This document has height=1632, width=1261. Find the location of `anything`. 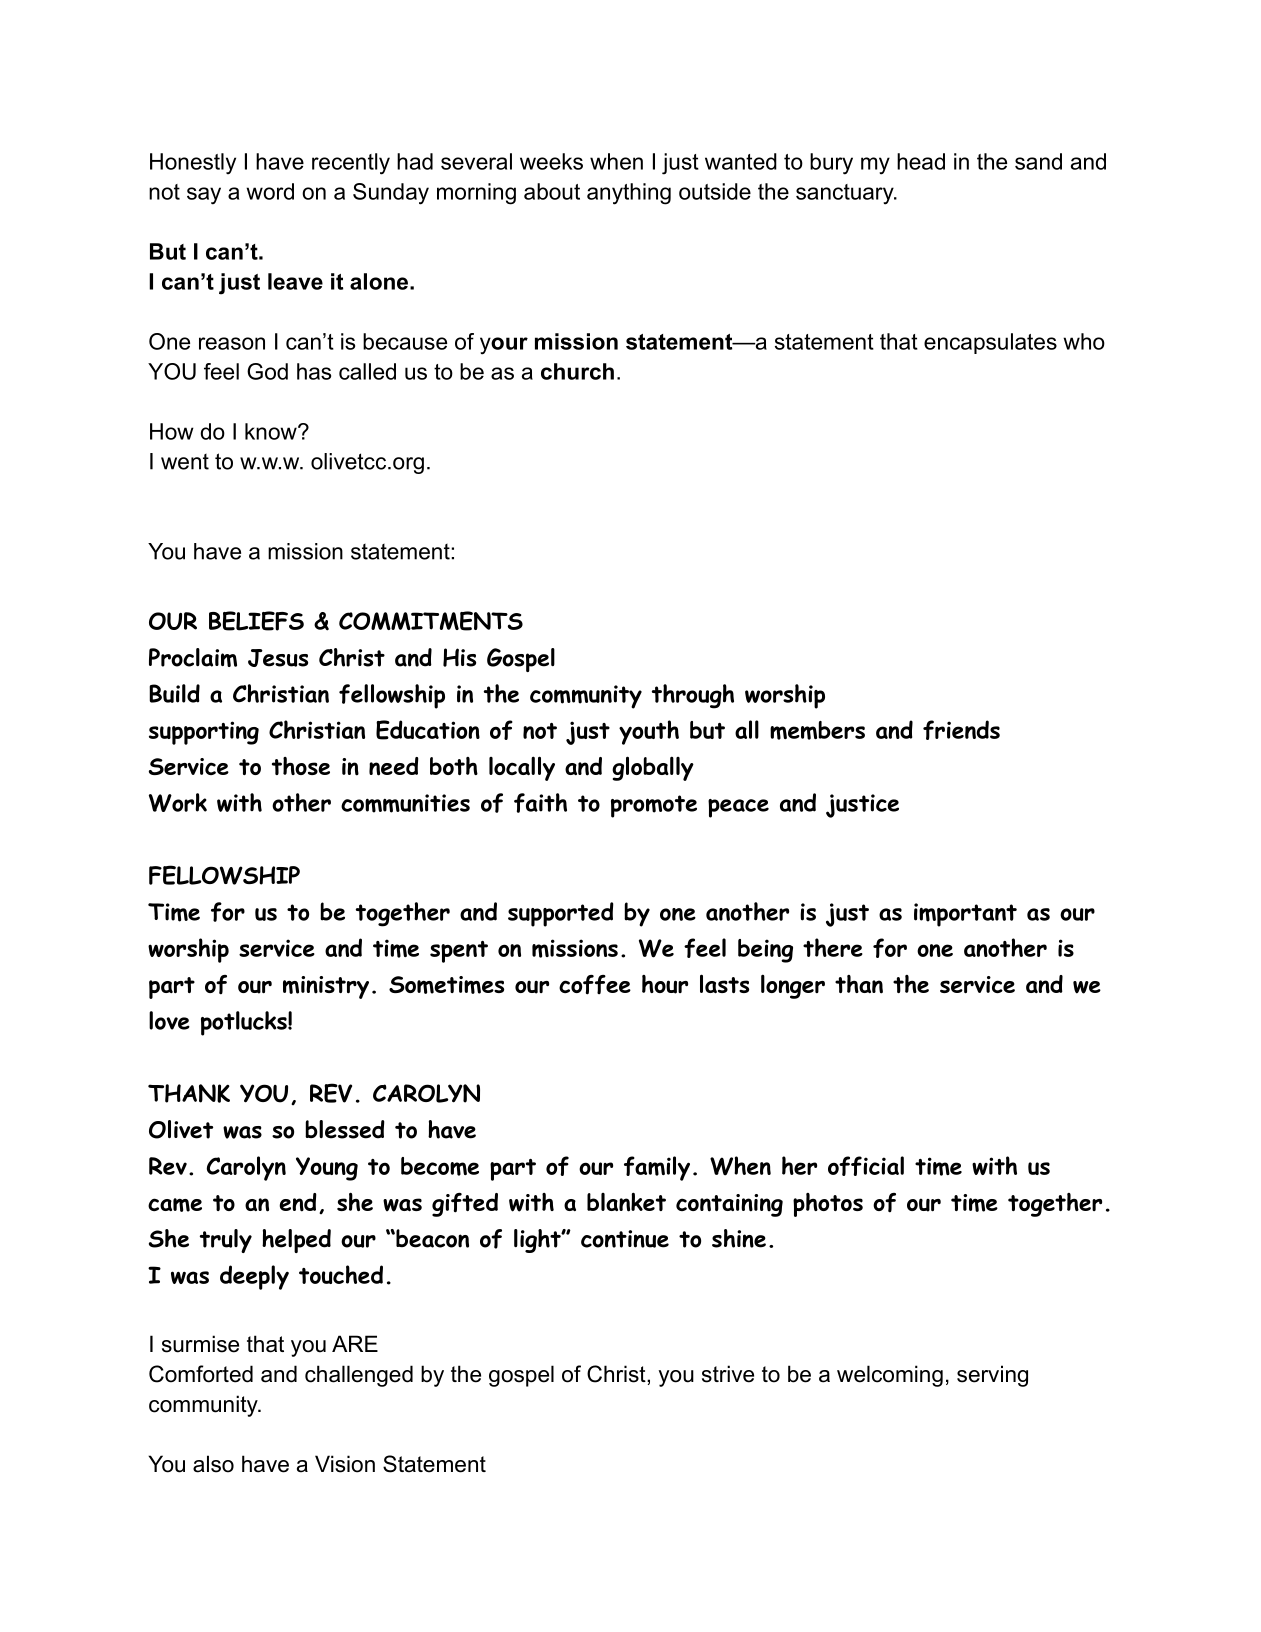

anything is located at coordinates (629, 194).
